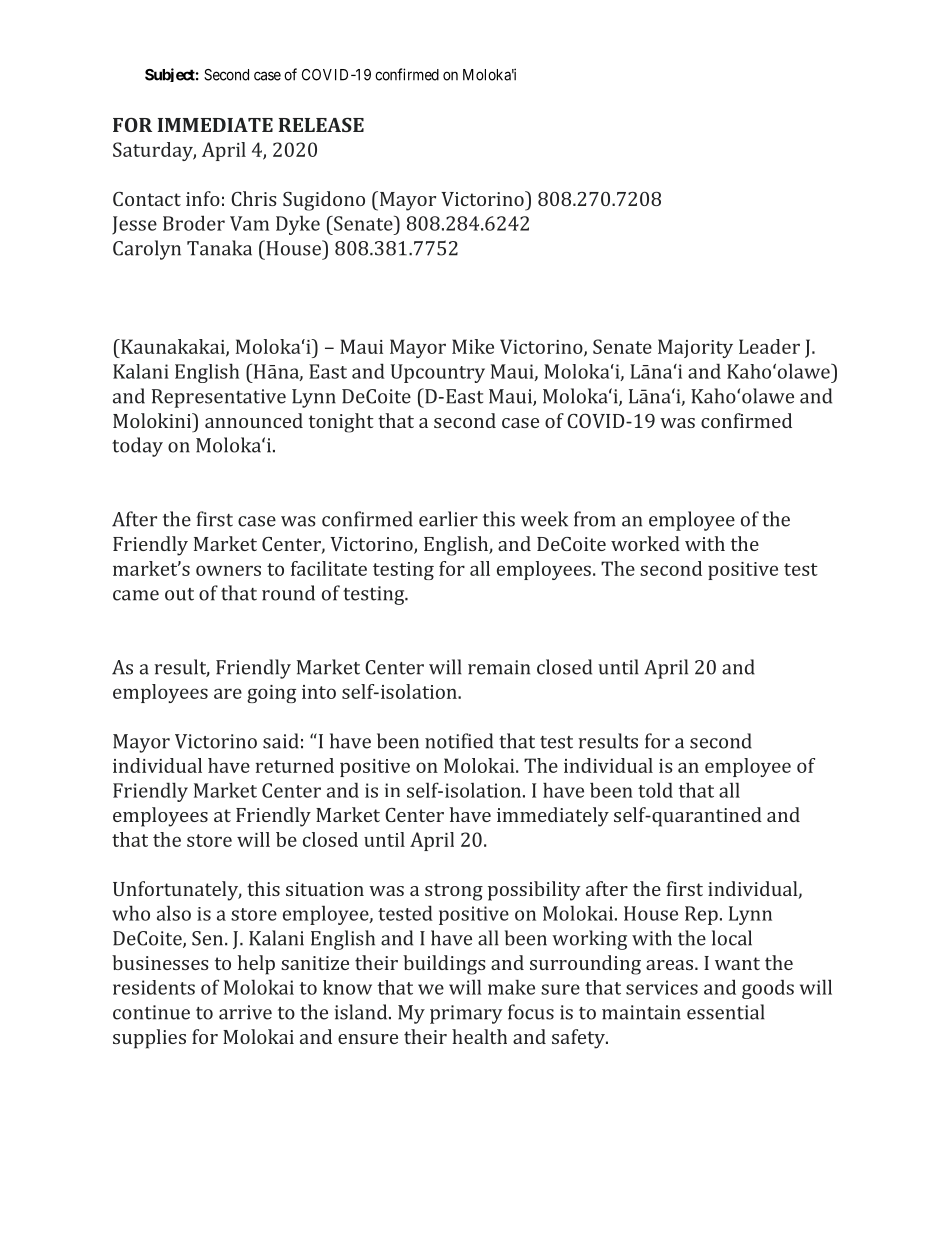  I want to click on told, so click(655, 790).
